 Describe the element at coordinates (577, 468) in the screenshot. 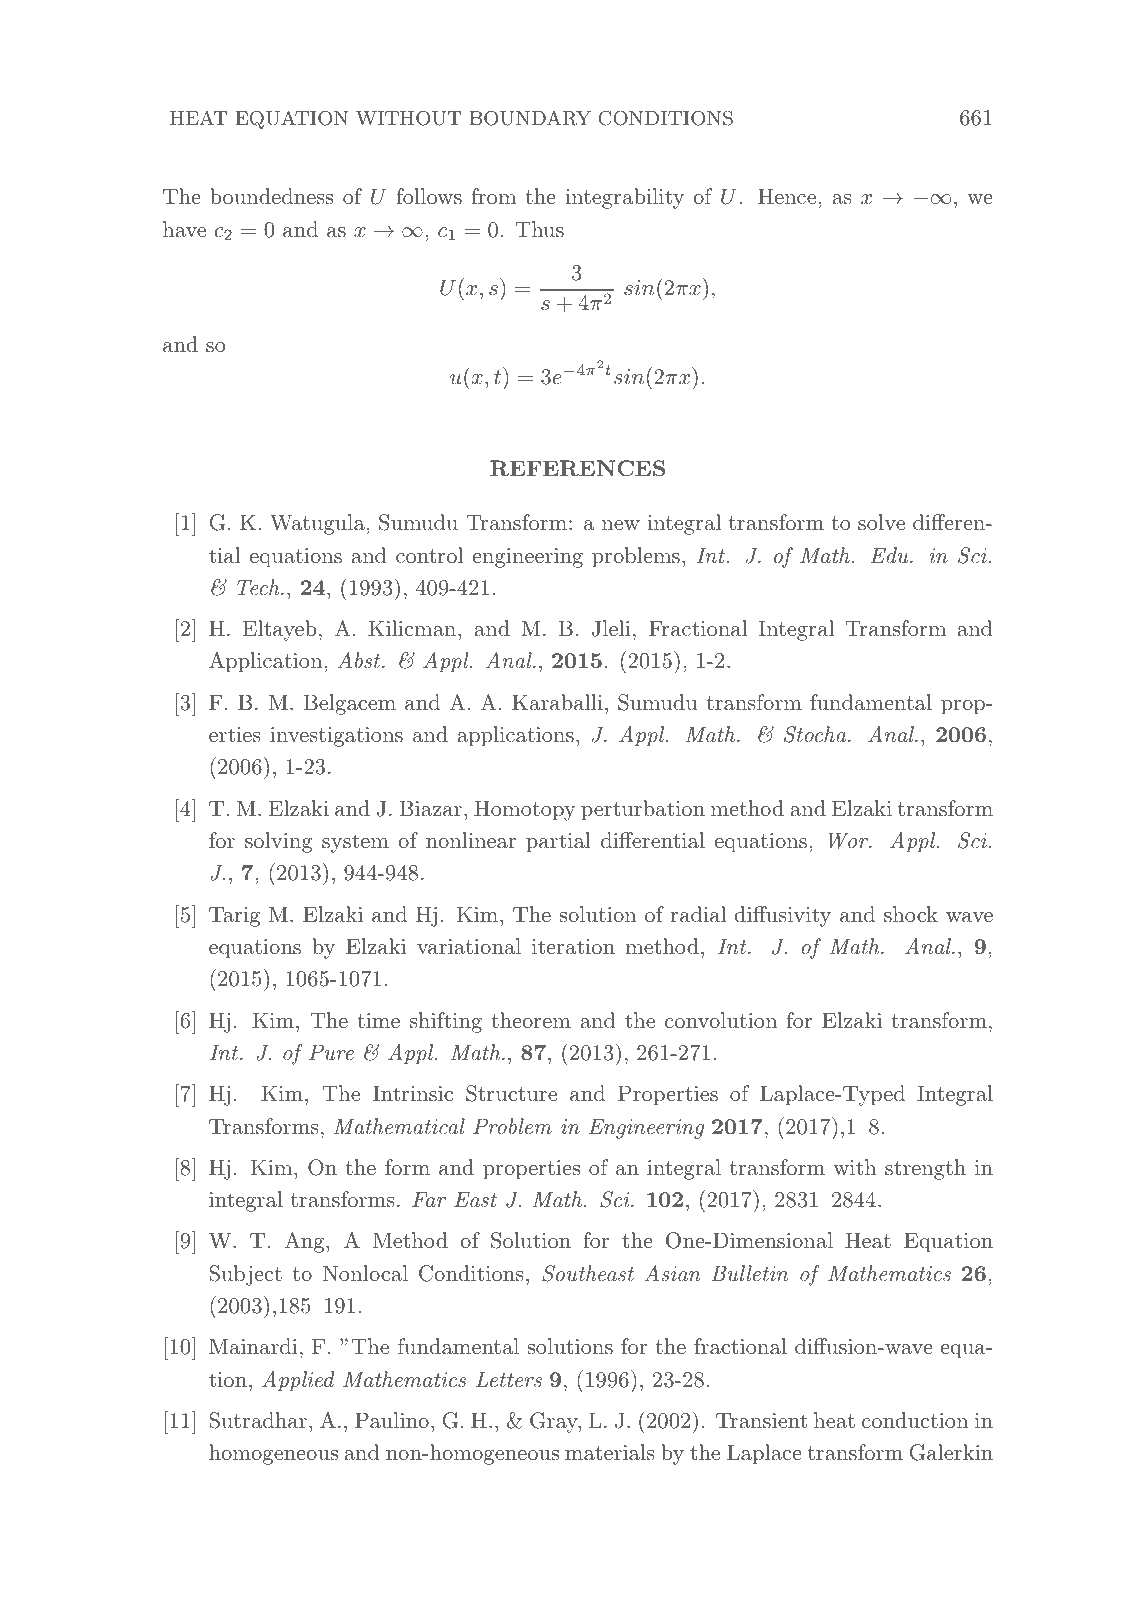

I see `REFERENCES` at that location.
